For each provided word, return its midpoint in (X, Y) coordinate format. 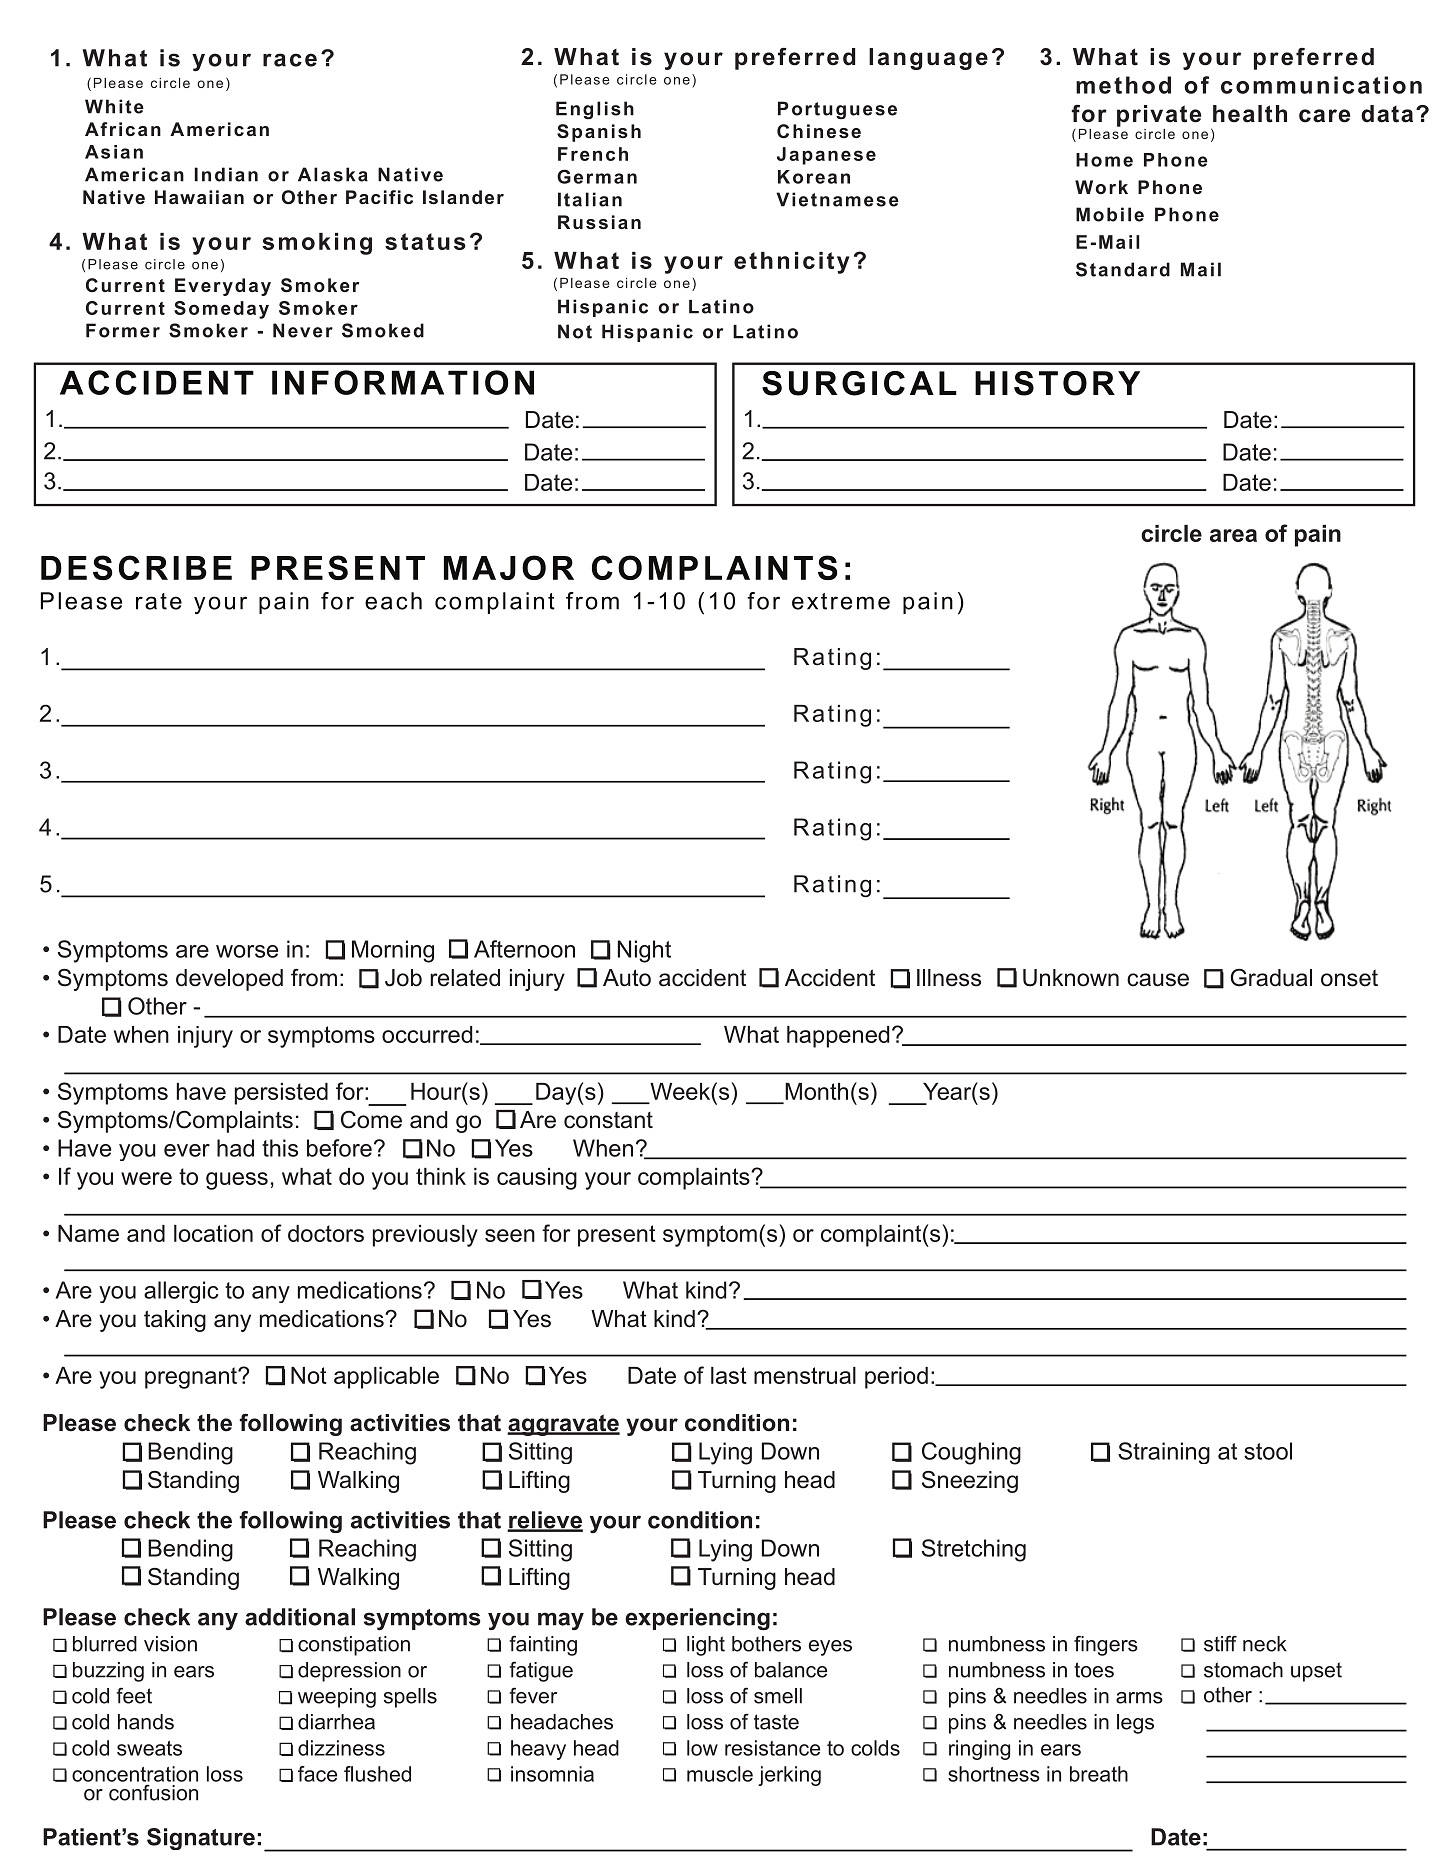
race (290, 60)
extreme (841, 601)
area (1233, 535)
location (213, 1233)
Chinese (819, 131)
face (317, 1774)
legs (1135, 1724)
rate (159, 601)
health (1250, 114)
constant (608, 1120)
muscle (720, 1774)
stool (1268, 1451)
